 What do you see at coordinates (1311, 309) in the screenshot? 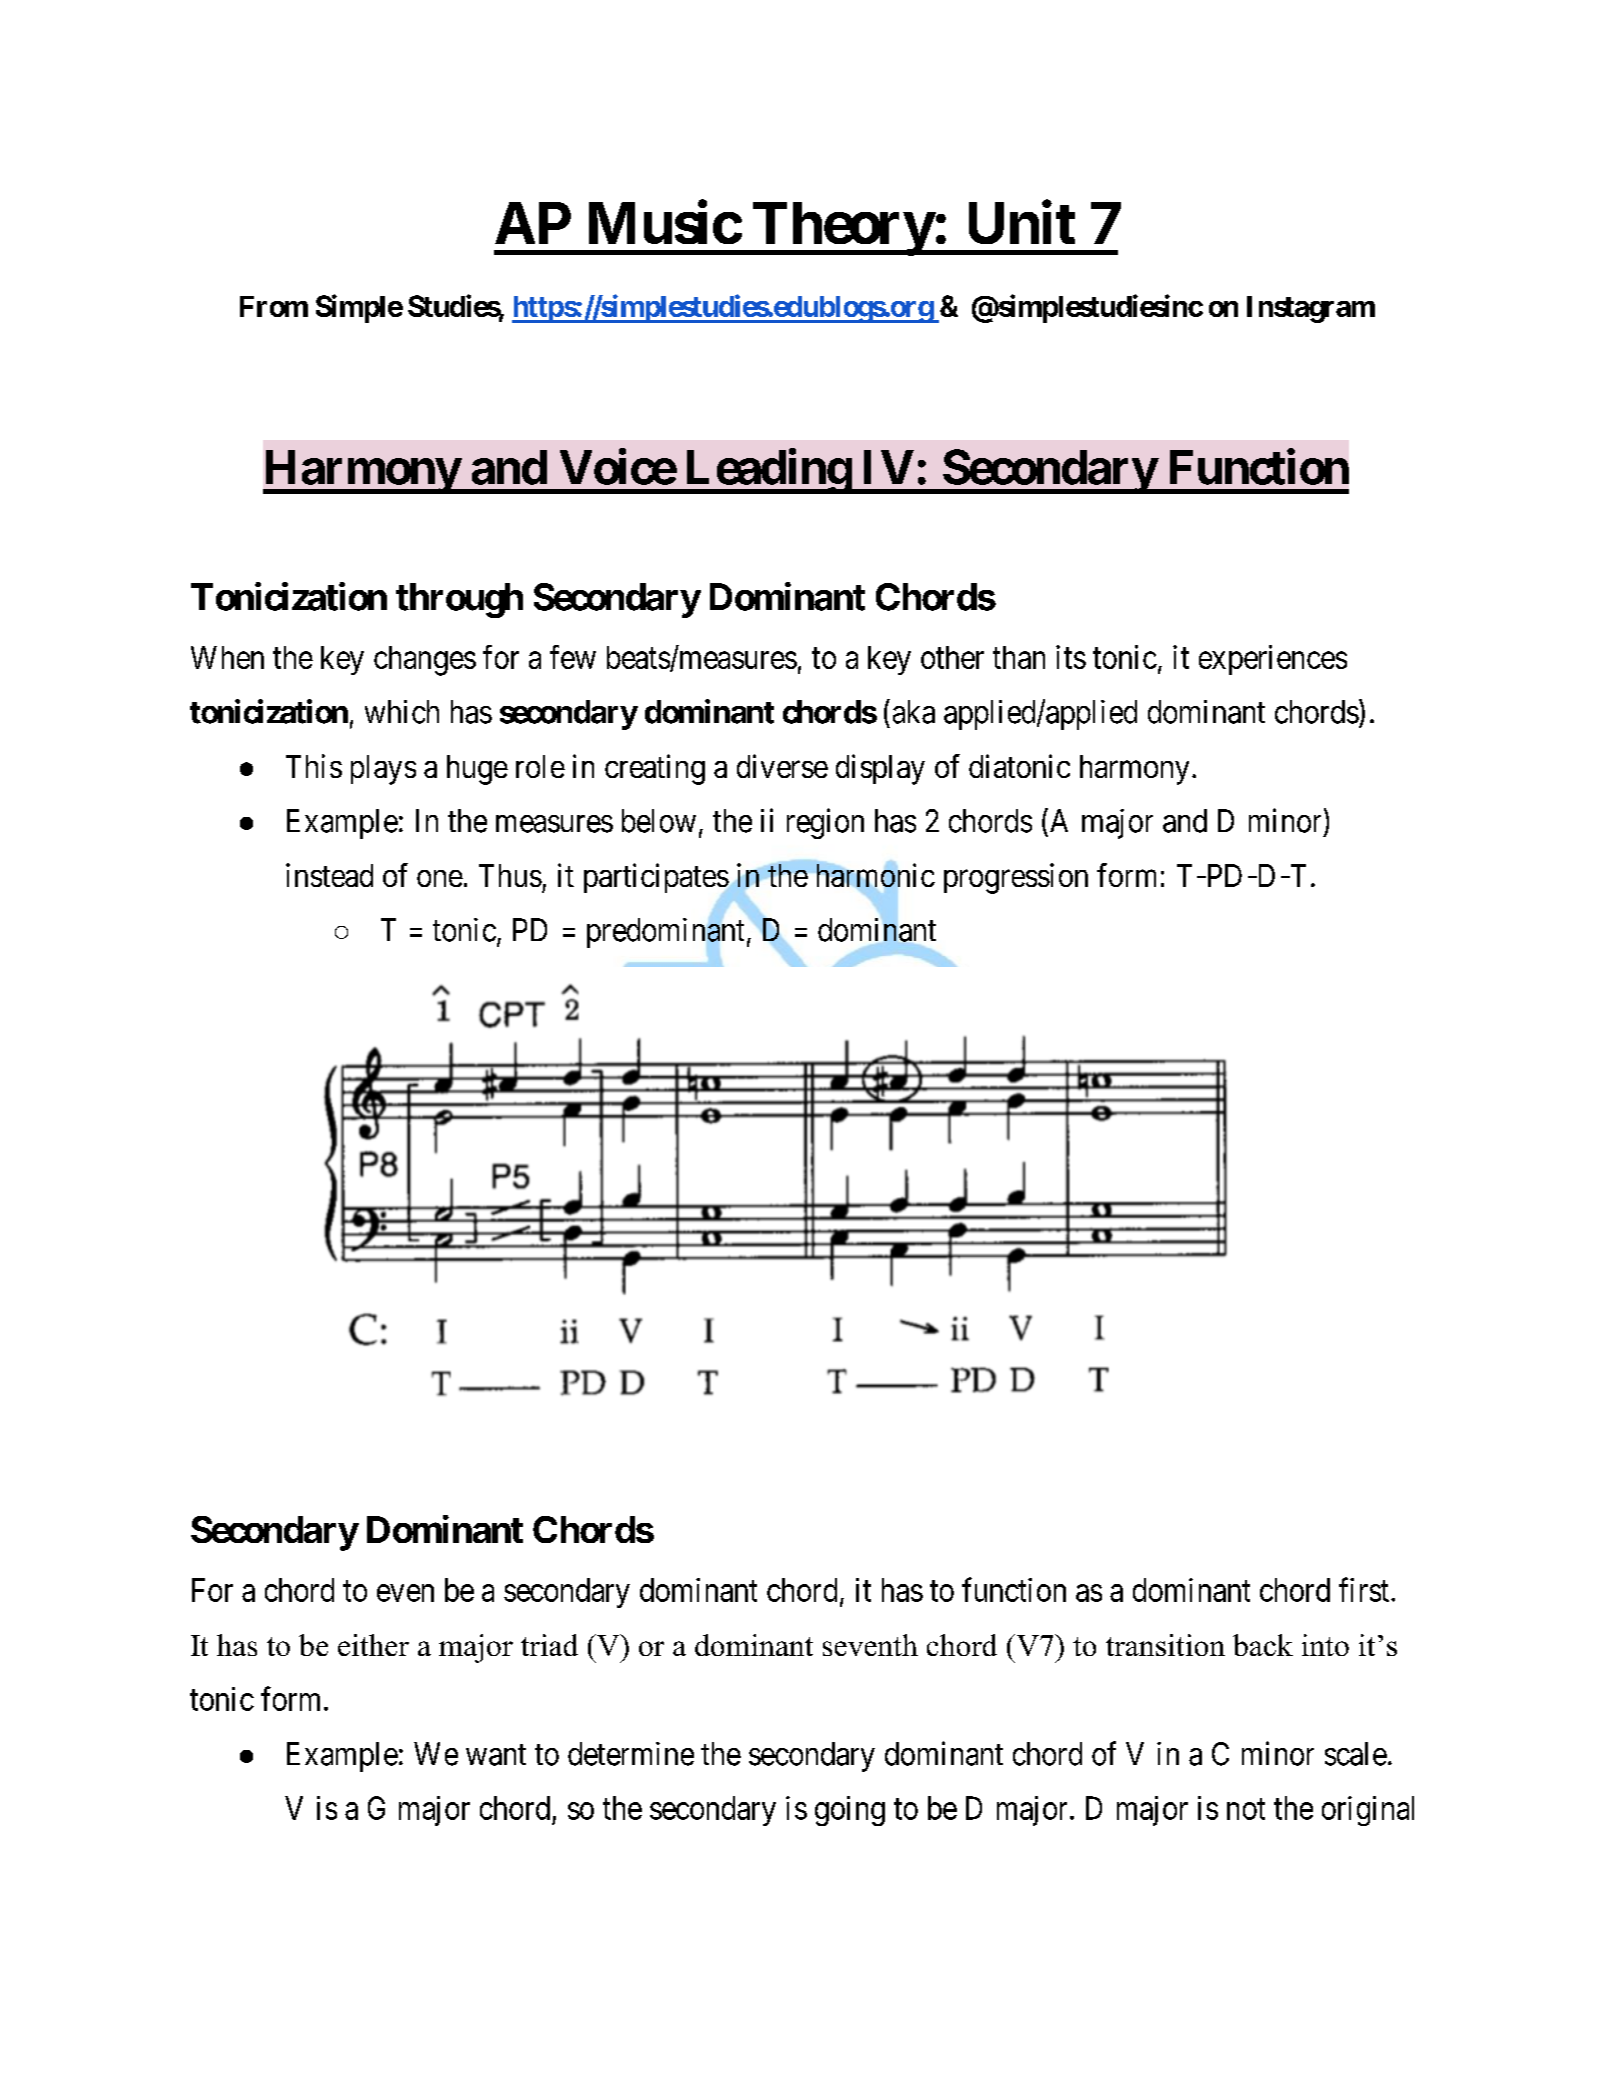
I see `Instagram` at bounding box center [1311, 309].
